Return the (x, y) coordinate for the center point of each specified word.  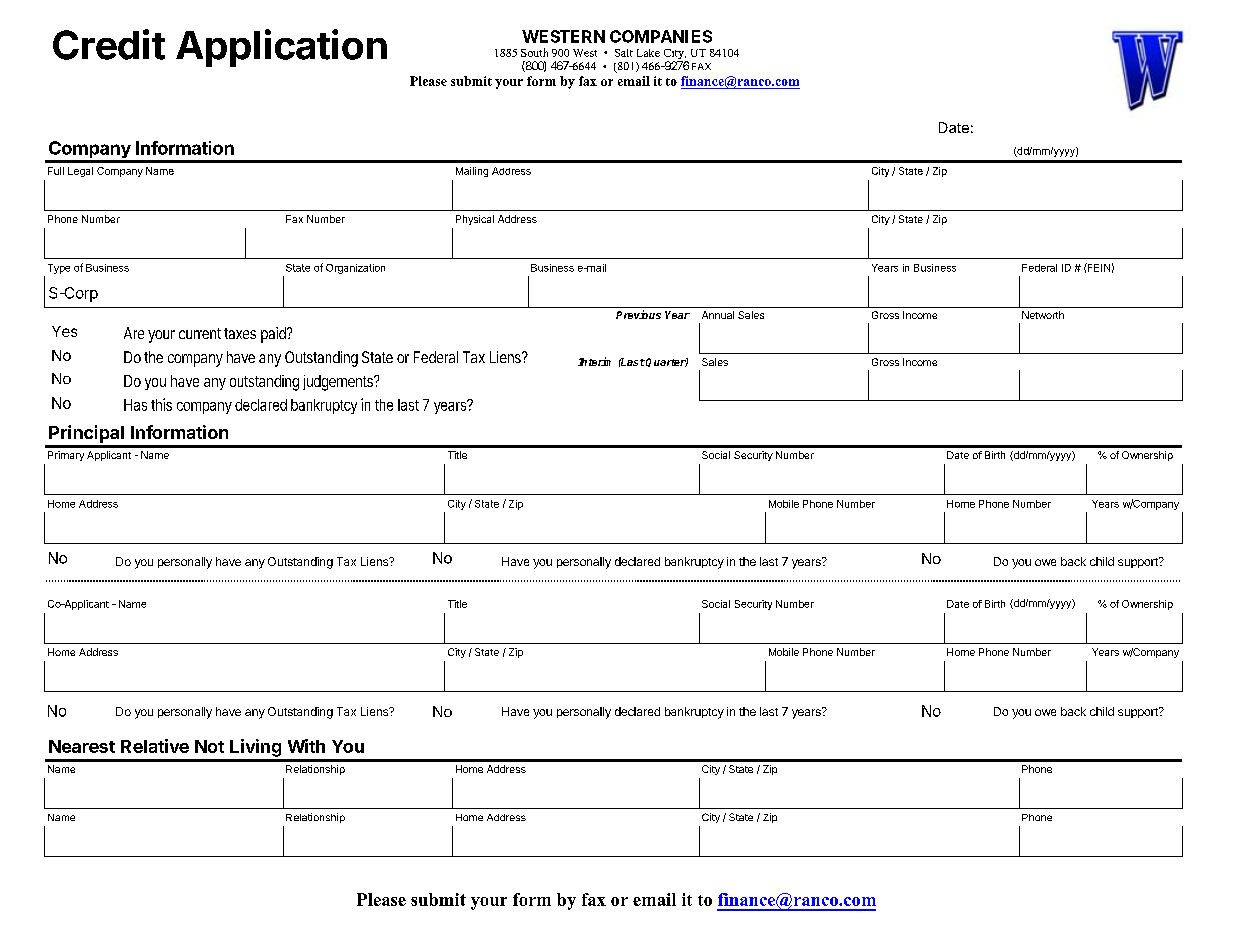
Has (135, 405)
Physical (475, 220)
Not (209, 746)
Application (281, 48)
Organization (355, 269)
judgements (339, 383)
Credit (109, 44)
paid (274, 335)
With (306, 746)
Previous (638, 314)
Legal (80, 172)
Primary (66, 456)
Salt (624, 53)
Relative (155, 746)
